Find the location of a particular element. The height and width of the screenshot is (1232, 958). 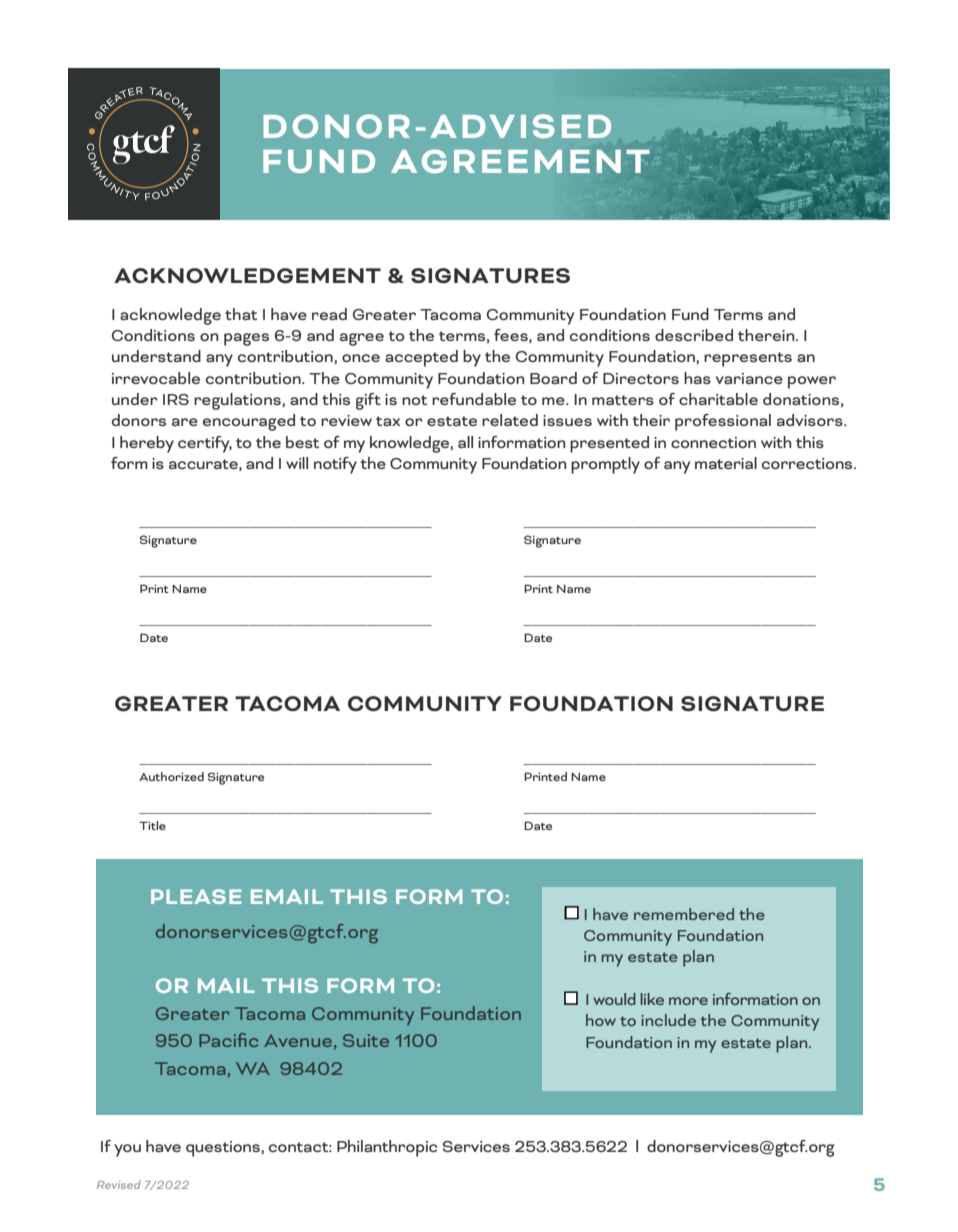

pages is located at coordinates (246, 339).
